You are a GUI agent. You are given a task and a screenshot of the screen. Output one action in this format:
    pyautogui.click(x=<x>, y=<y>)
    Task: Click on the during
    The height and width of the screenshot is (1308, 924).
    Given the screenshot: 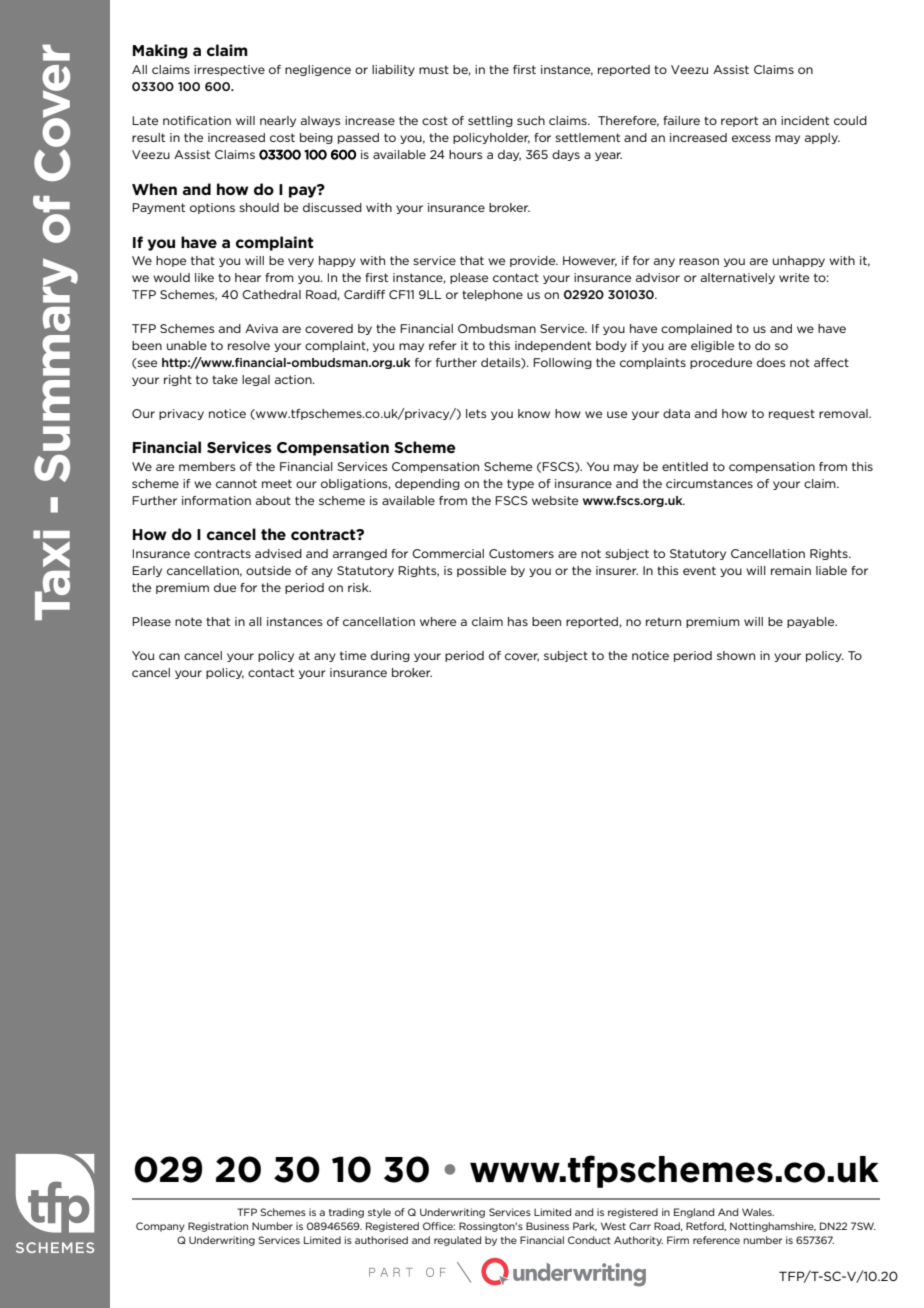 What is the action you would take?
    pyautogui.click(x=390, y=656)
